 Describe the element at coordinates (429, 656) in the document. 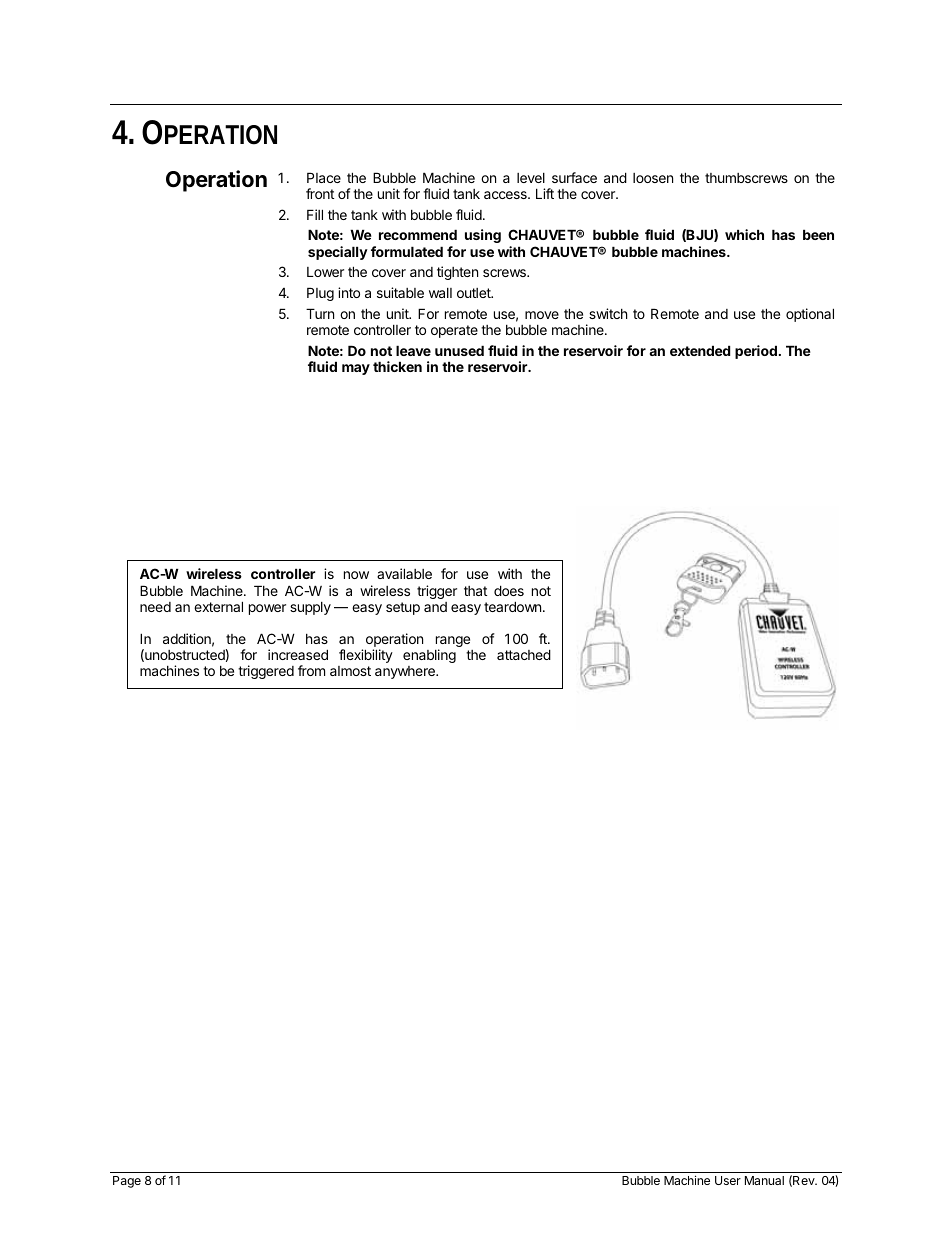

I see `enabling` at that location.
